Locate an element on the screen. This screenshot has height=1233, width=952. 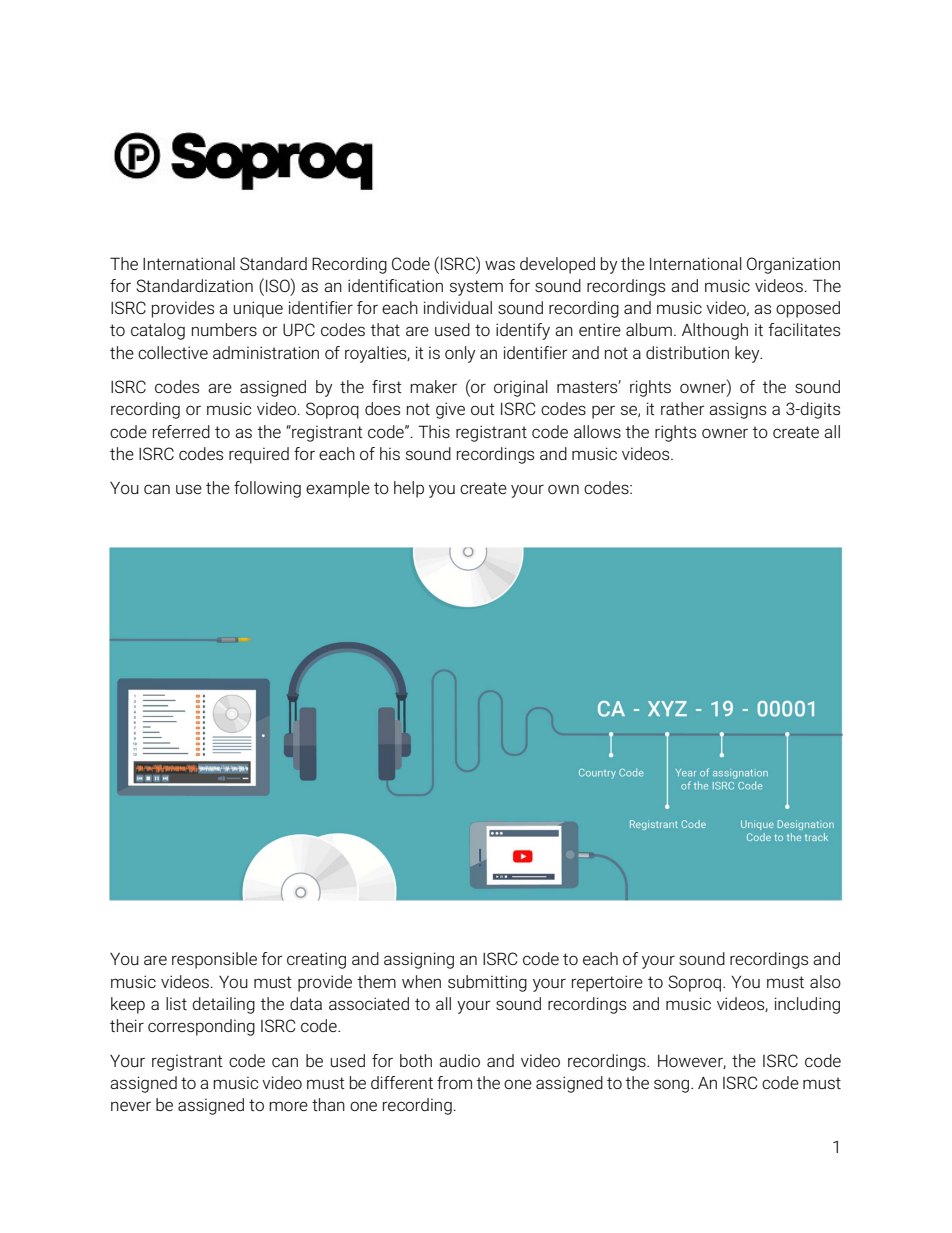
from is located at coordinates (454, 1082).
